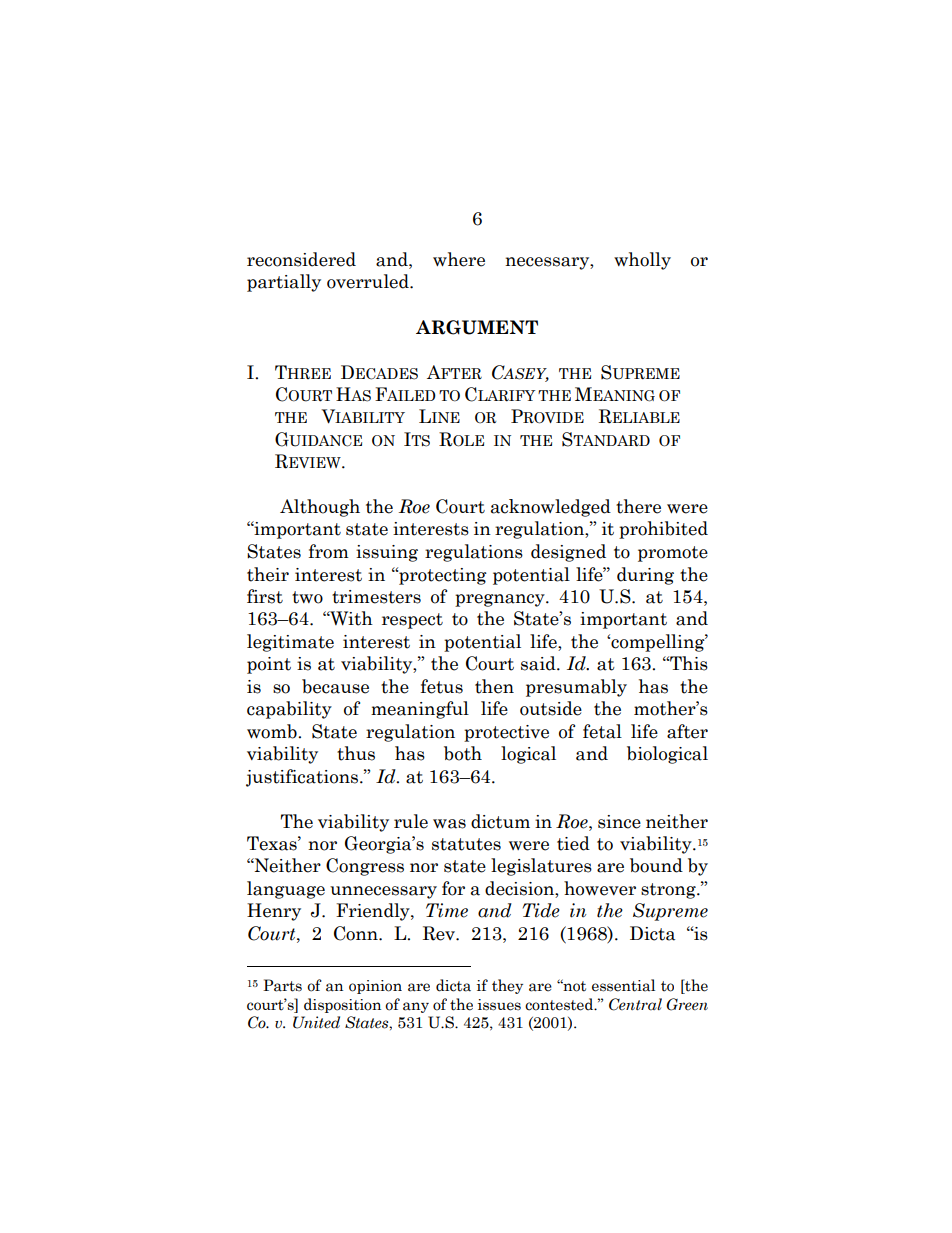 Image resolution: width=952 pixels, height=1233 pixels. What do you see at coordinates (302, 778) in the image?
I see `justifications` at bounding box center [302, 778].
